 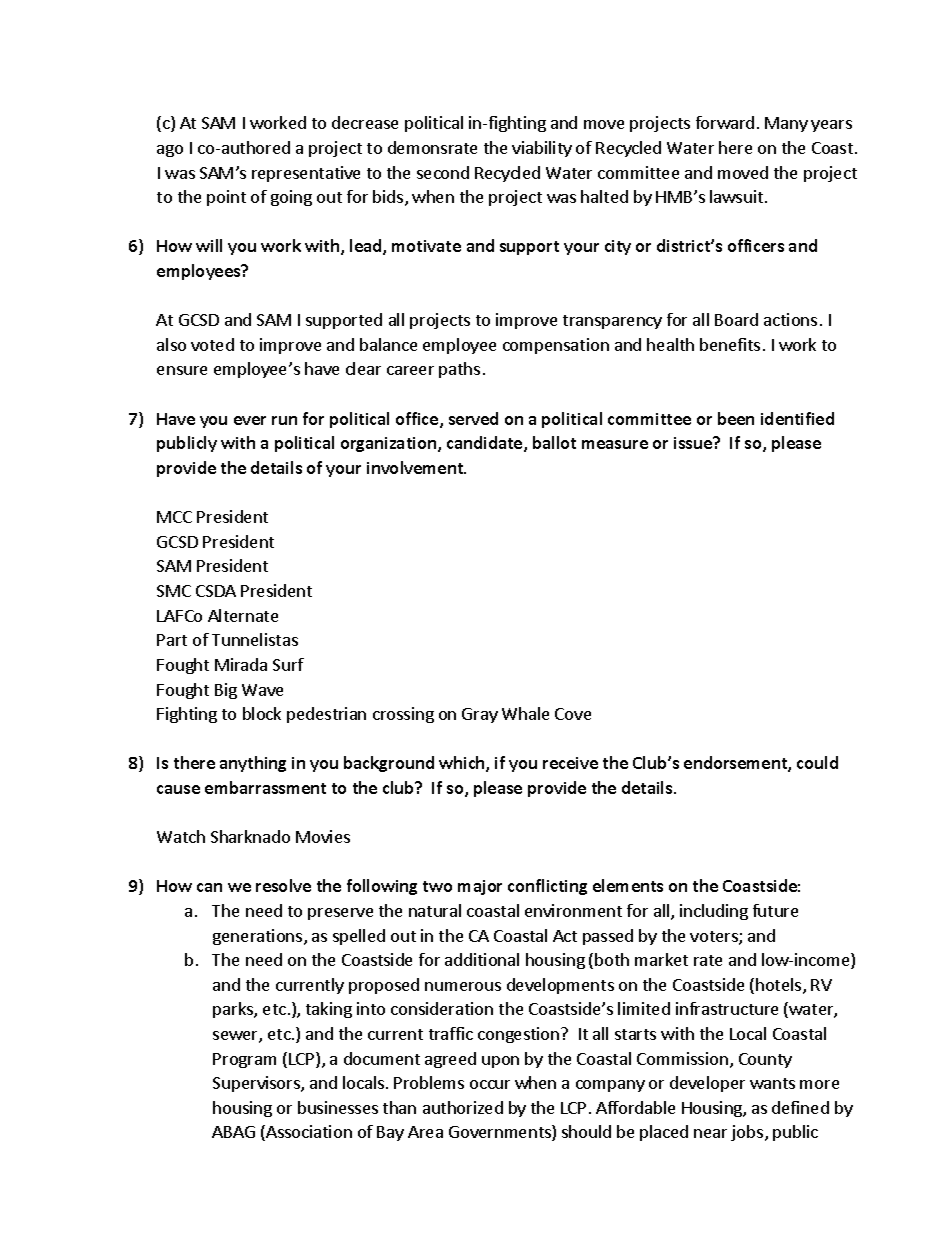 What do you see at coordinates (736, 418) in the page?
I see `been` at bounding box center [736, 418].
